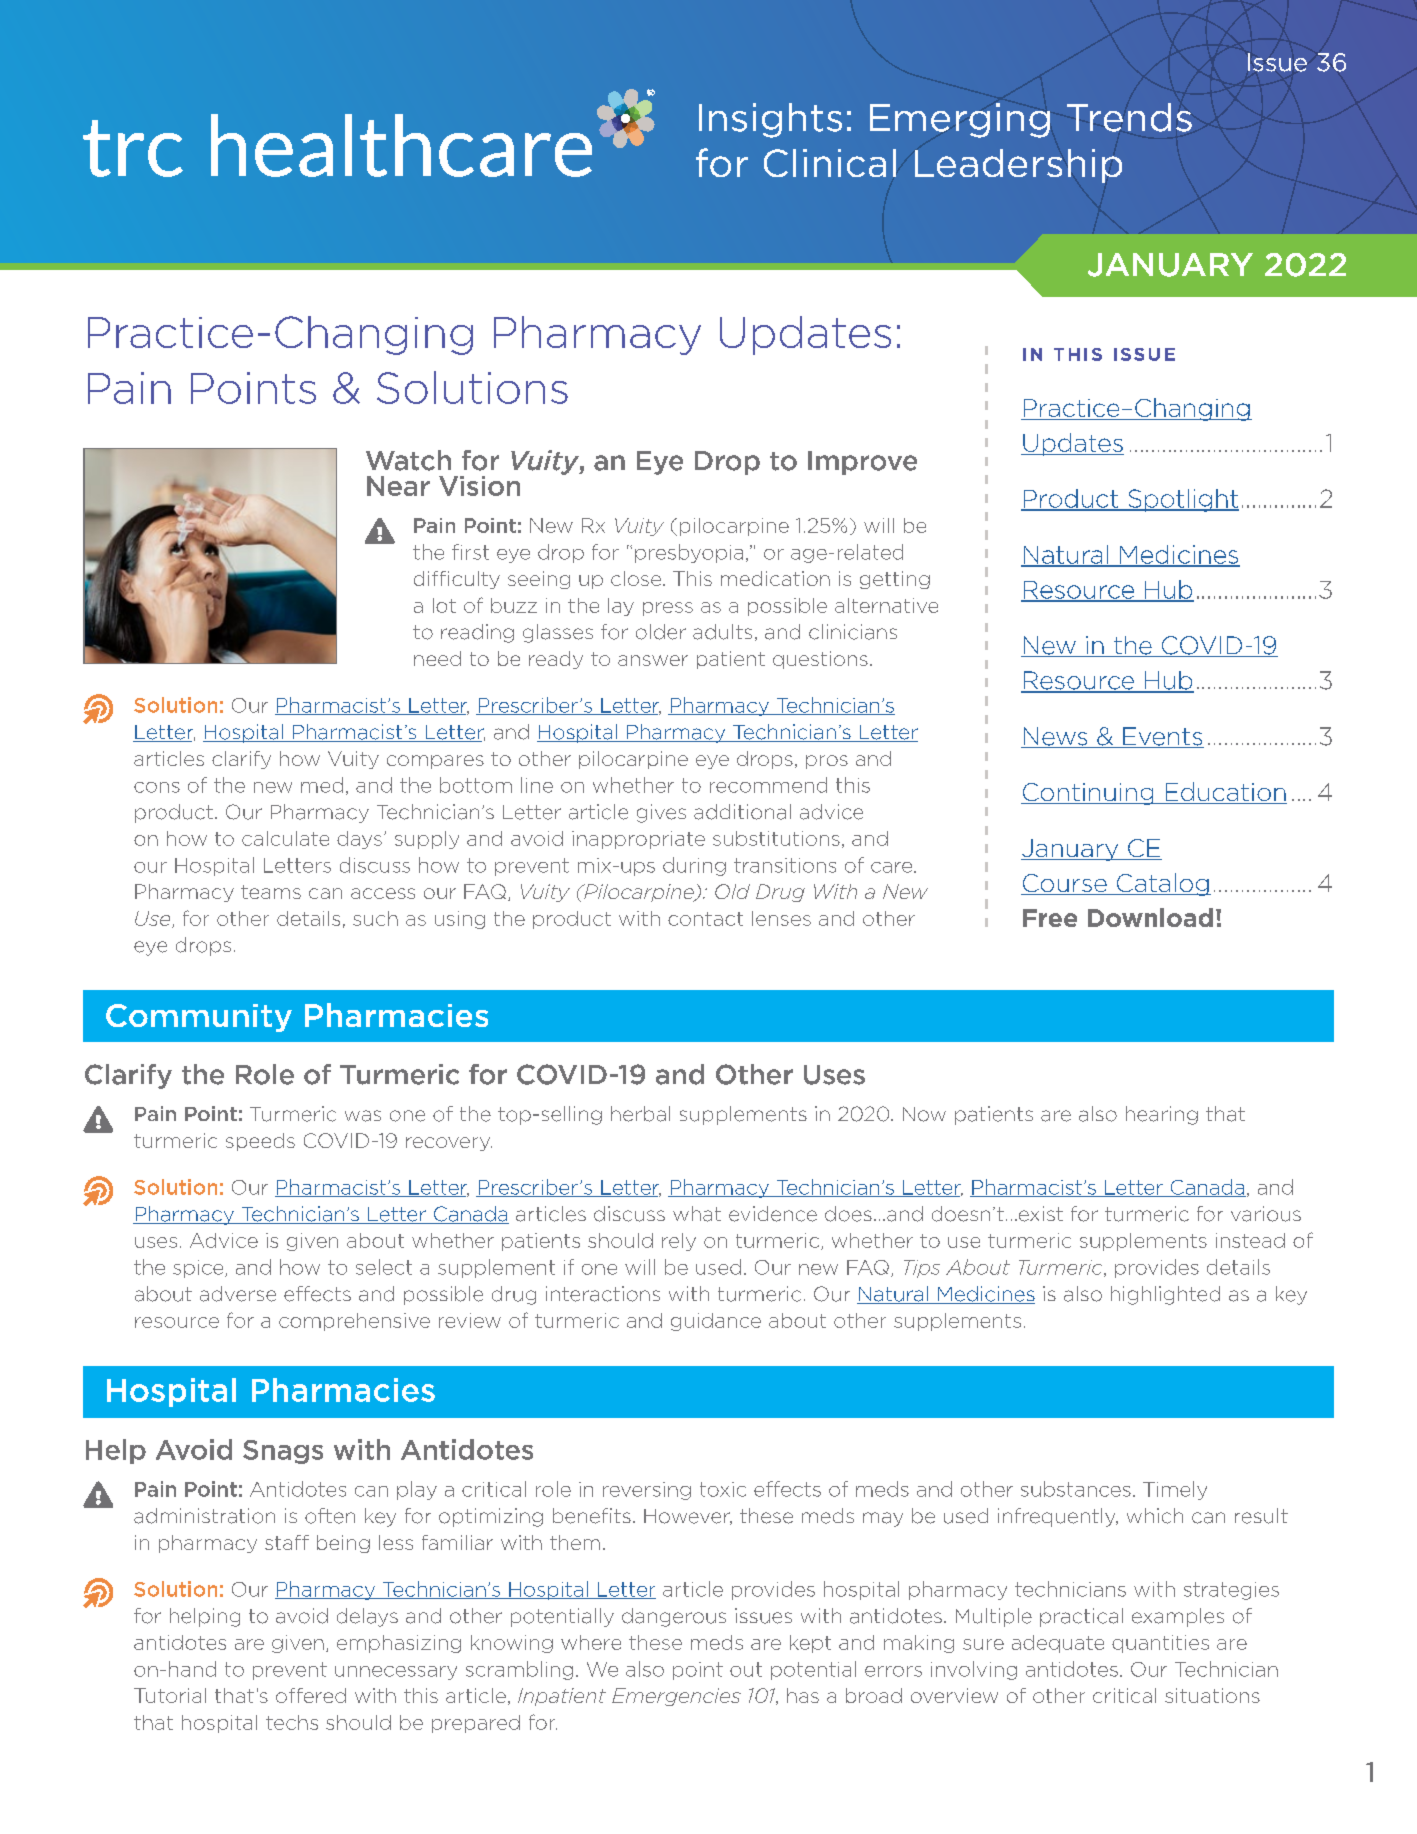 Image resolution: width=1417 pixels, height=1834 pixels. What do you see at coordinates (640, 1114) in the document?
I see `herbal` at bounding box center [640, 1114].
